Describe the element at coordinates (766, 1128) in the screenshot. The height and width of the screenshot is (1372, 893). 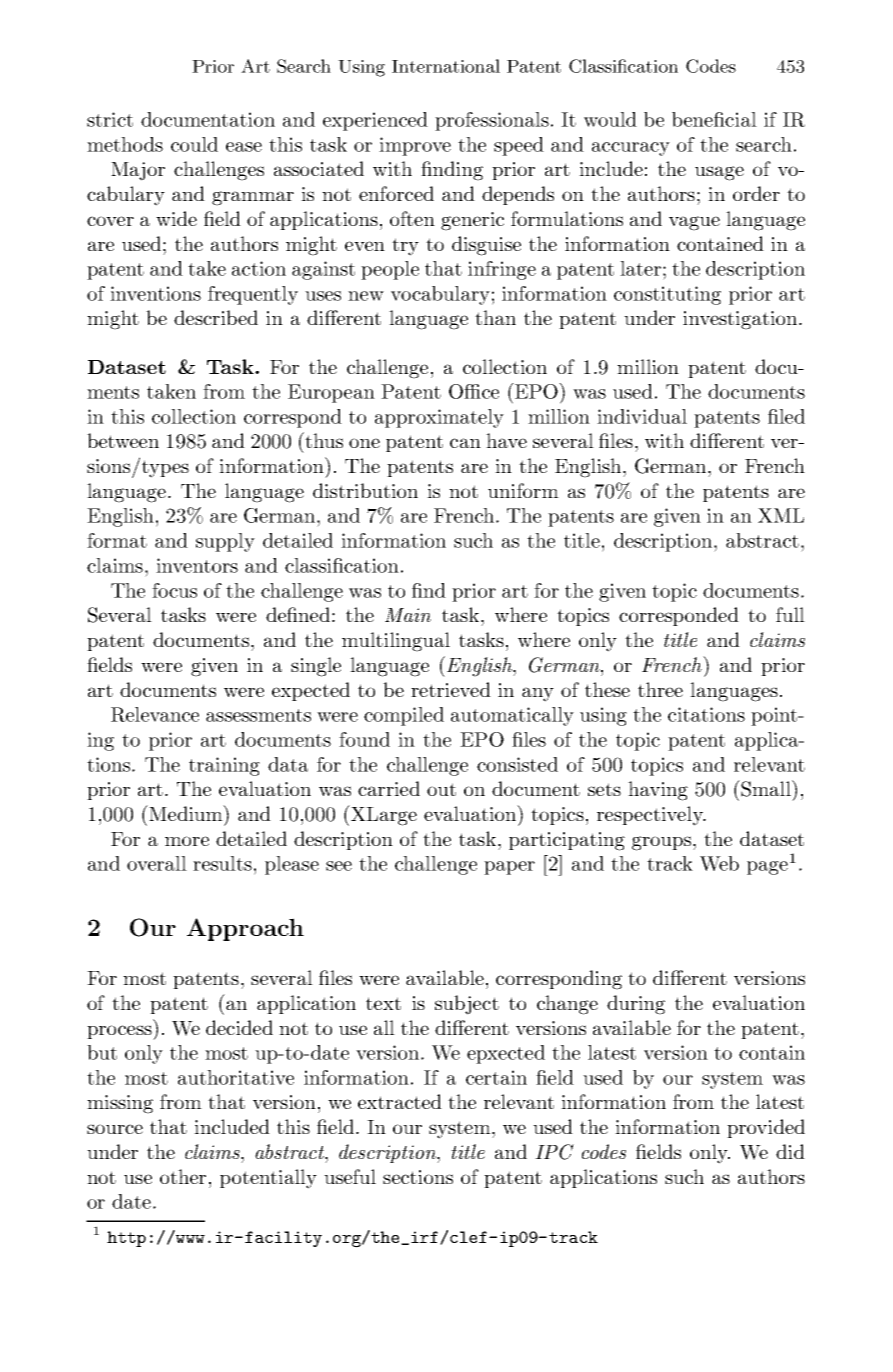
I see `provided` at that location.
